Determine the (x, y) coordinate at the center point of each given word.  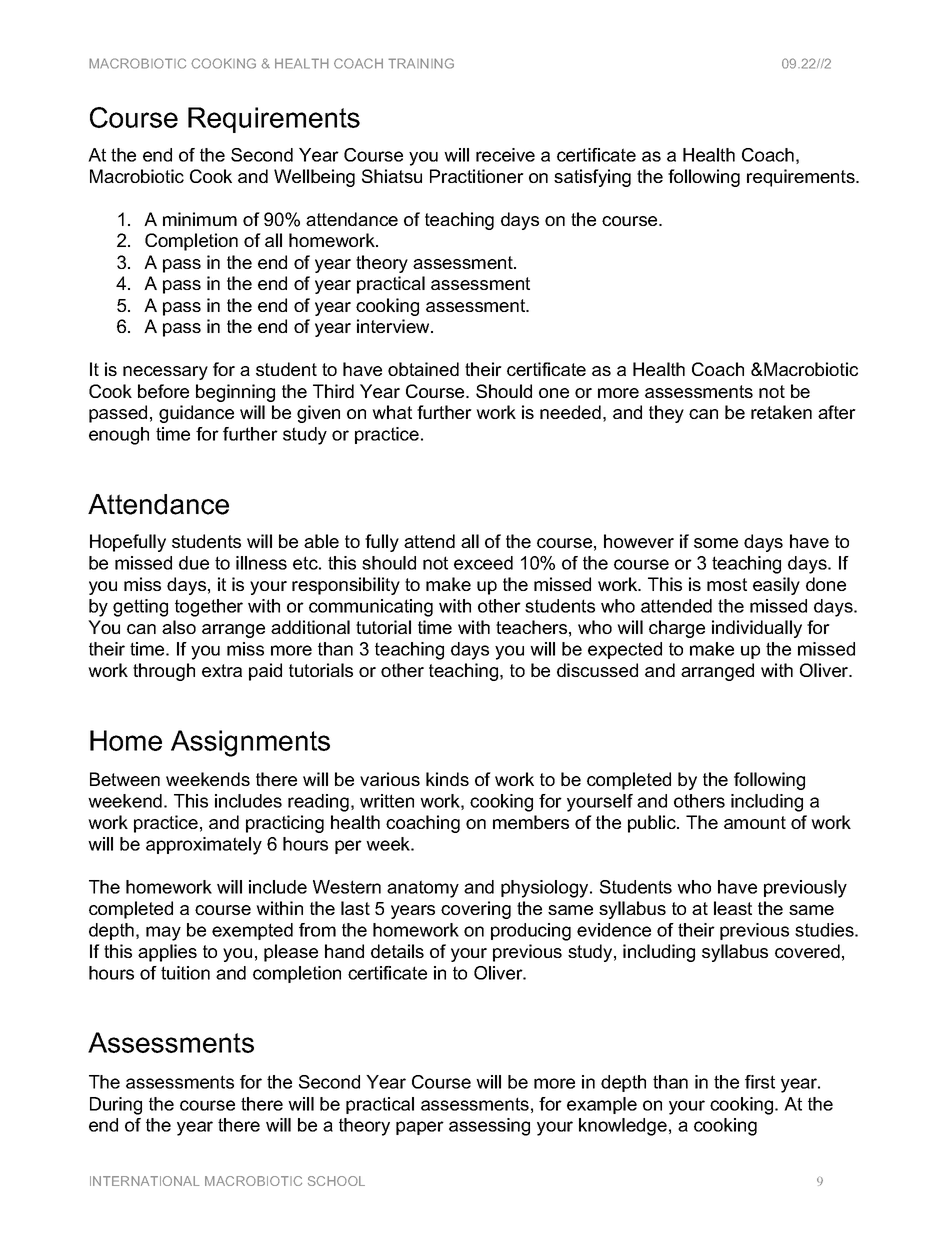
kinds (447, 779)
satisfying (592, 178)
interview (394, 326)
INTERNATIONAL (144, 1181)
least (733, 908)
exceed (483, 563)
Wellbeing (314, 178)
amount (755, 822)
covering (476, 910)
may (163, 933)
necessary (165, 373)
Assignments (250, 743)
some (716, 543)
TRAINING (421, 63)
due (194, 563)
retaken (781, 412)
